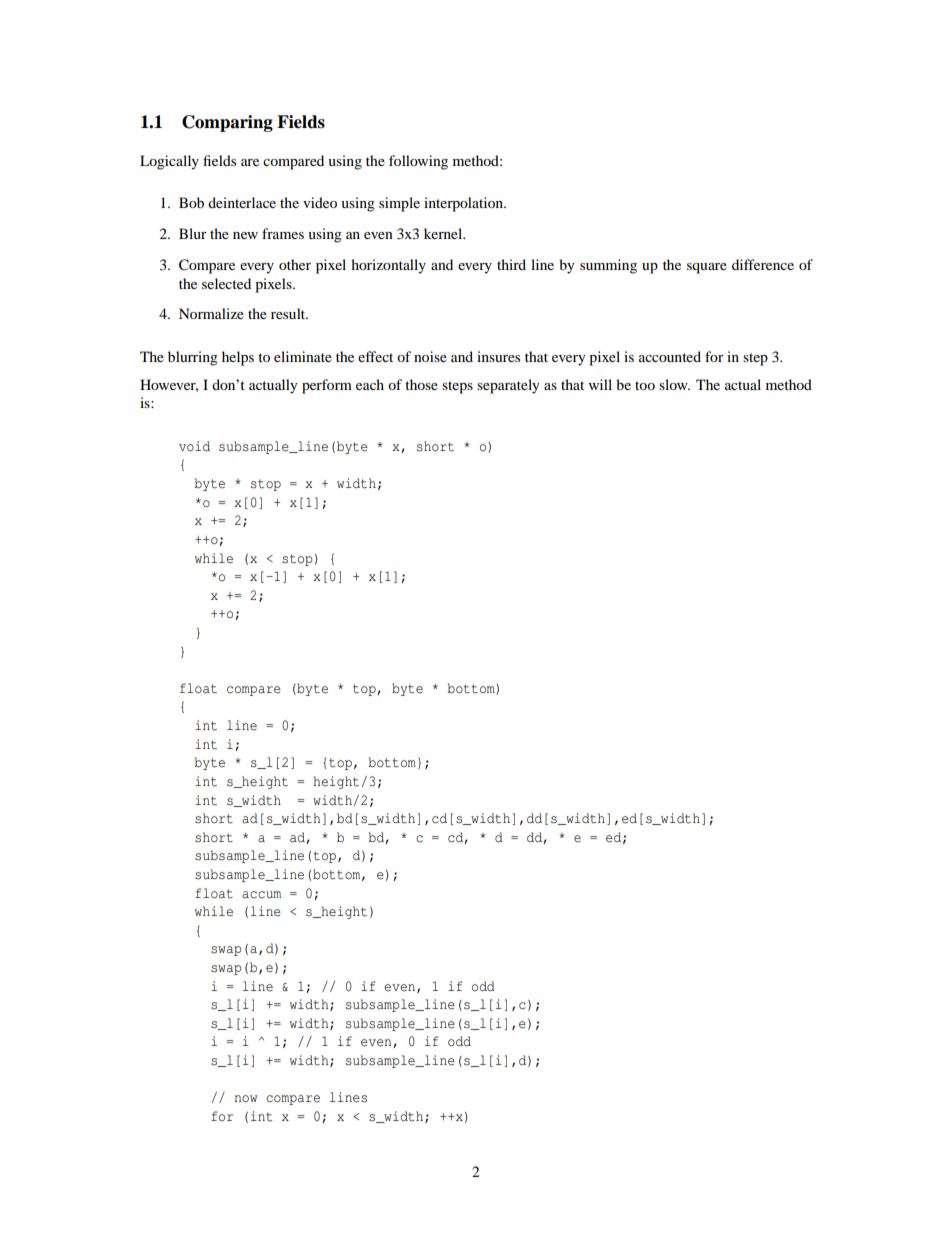  I want to click on slow, so click(674, 384).
